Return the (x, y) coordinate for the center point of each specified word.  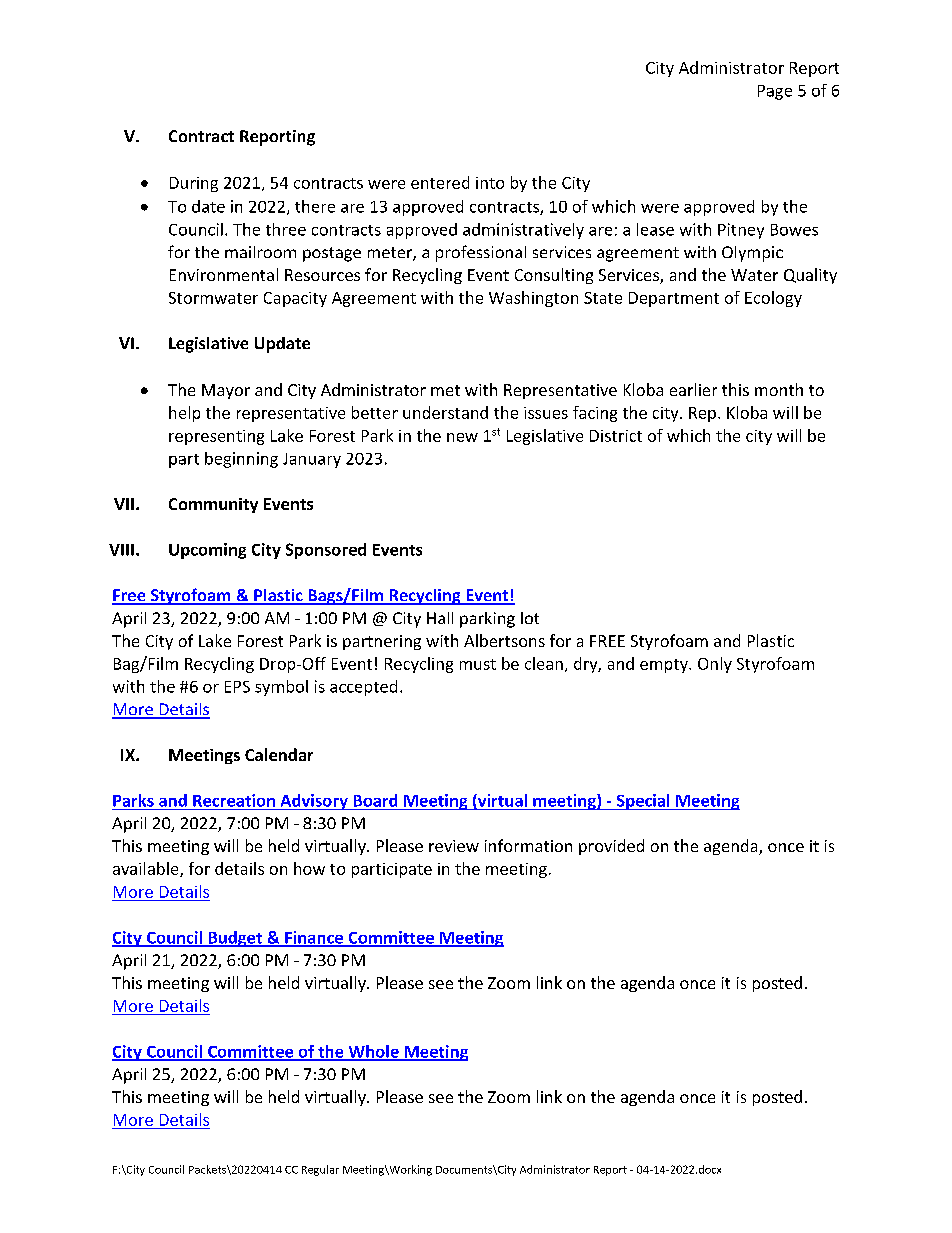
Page (775, 92)
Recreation (234, 800)
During (194, 184)
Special (643, 802)
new (462, 437)
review (454, 846)
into (490, 183)
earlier (693, 389)
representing (216, 437)
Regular (320, 1170)
